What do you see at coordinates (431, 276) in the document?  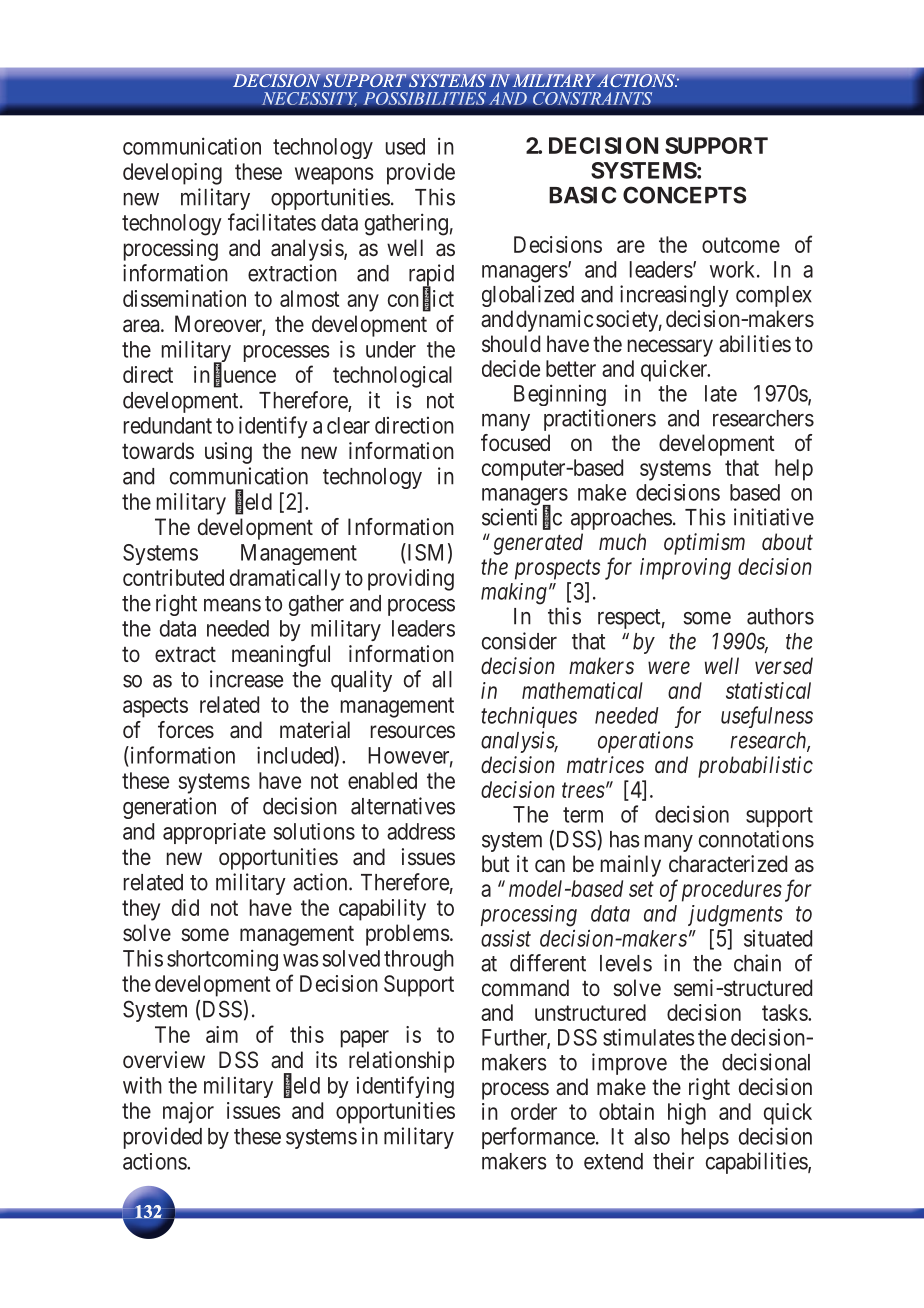 I see `rapid` at bounding box center [431, 276].
